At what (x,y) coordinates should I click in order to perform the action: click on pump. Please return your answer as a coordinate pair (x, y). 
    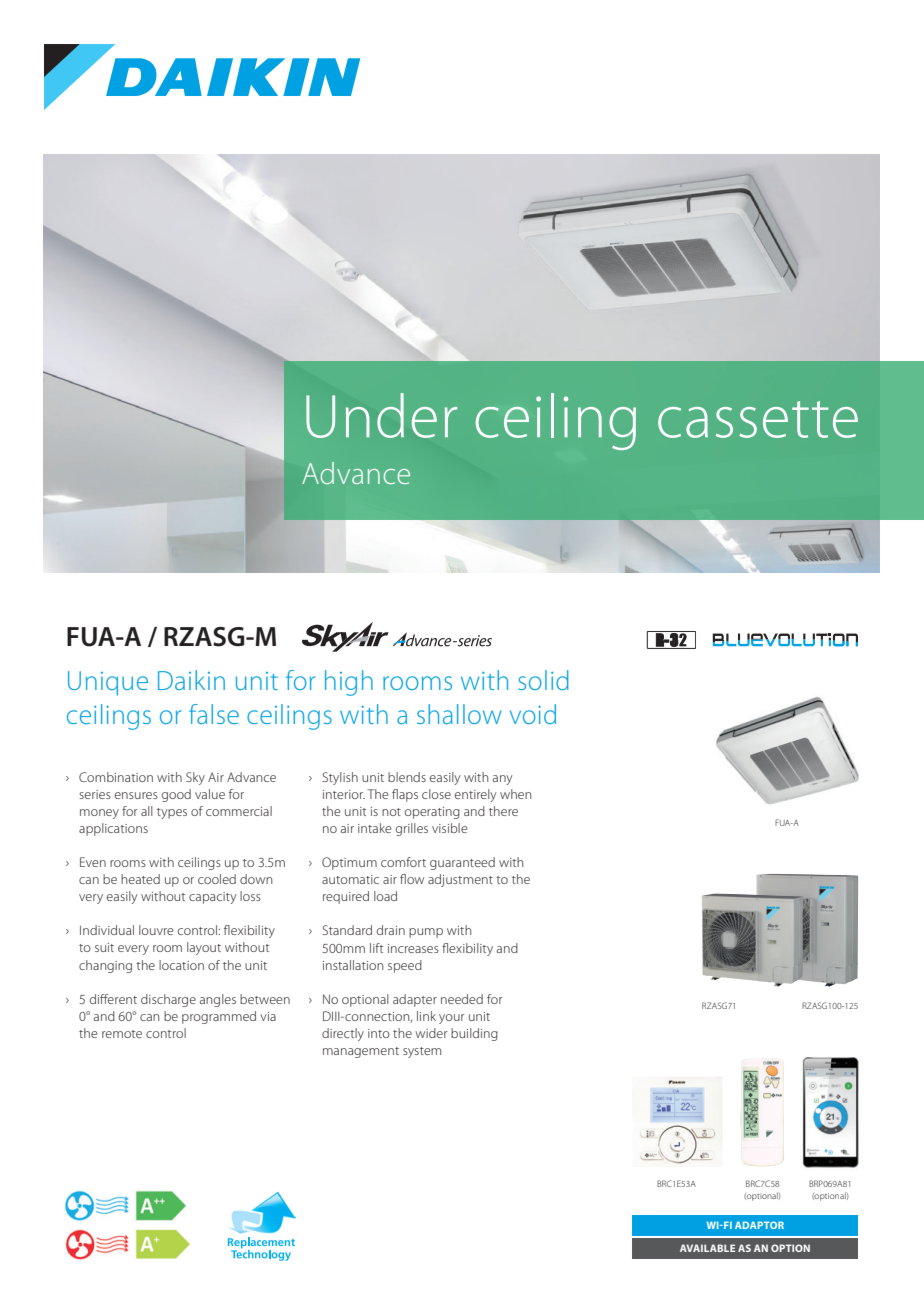
    Looking at the image, I should click on (426, 933).
